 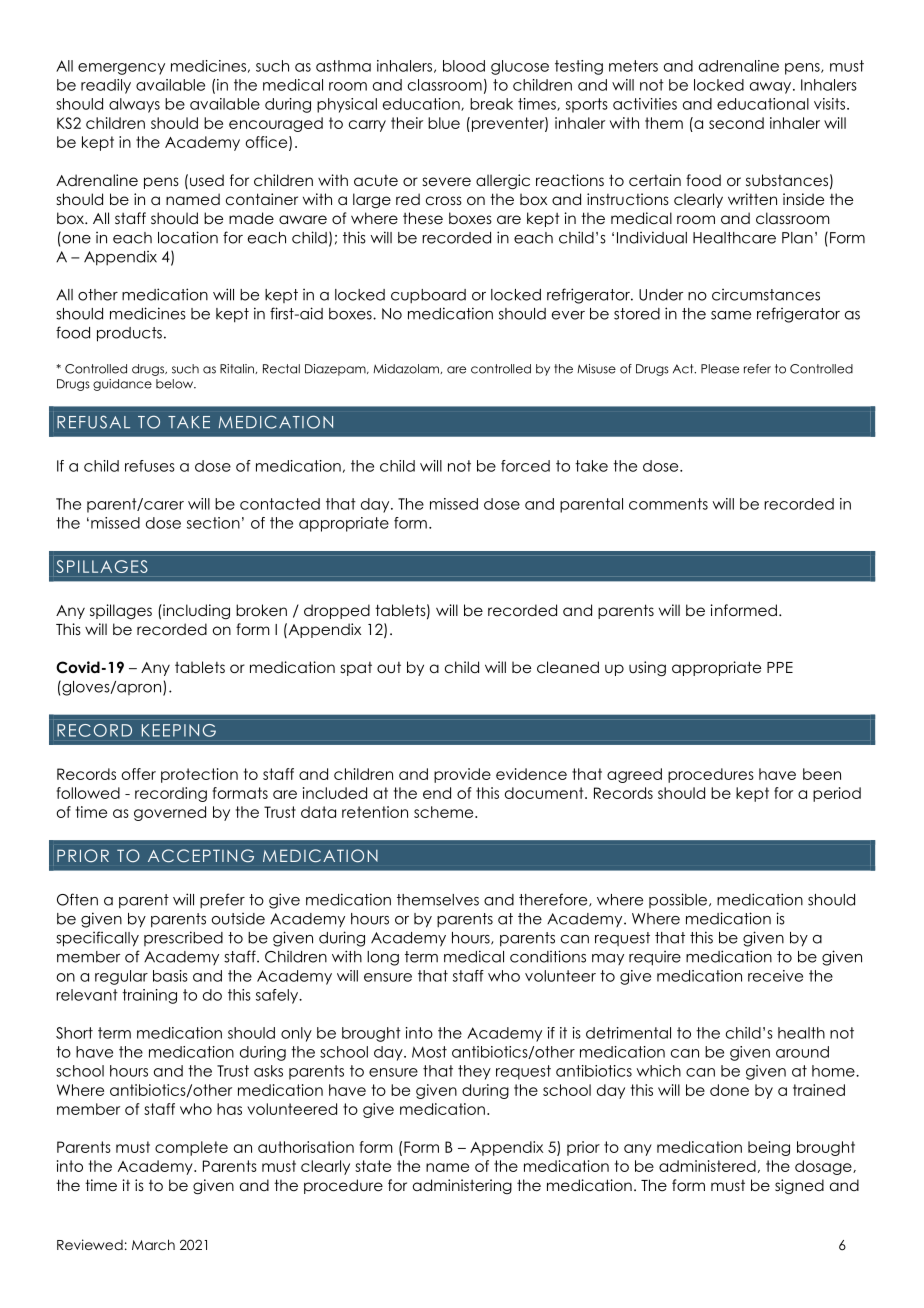 I want to click on using, so click(x=647, y=669).
